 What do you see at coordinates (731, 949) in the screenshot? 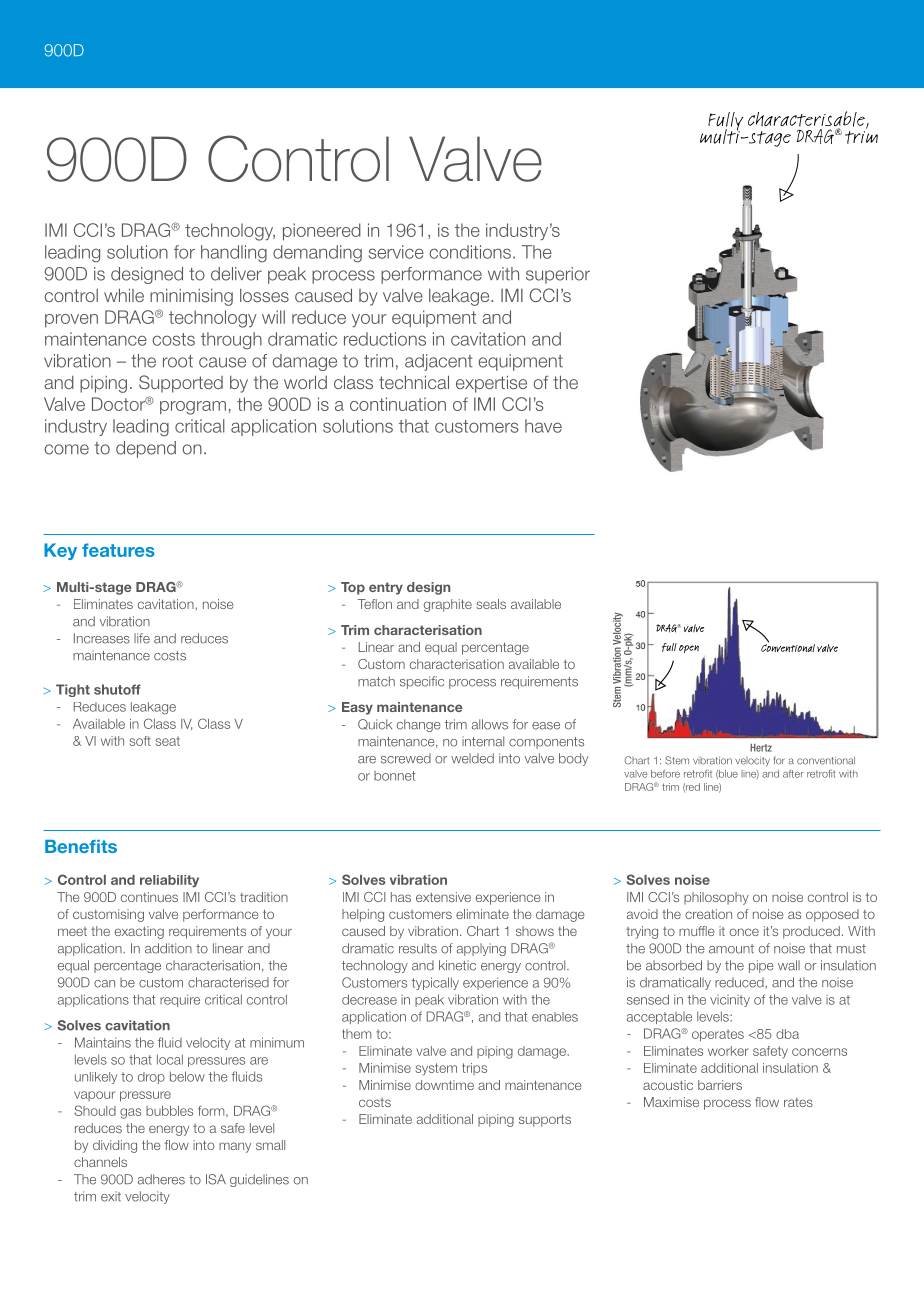
I see `amount` at bounding box center [731, 949].
